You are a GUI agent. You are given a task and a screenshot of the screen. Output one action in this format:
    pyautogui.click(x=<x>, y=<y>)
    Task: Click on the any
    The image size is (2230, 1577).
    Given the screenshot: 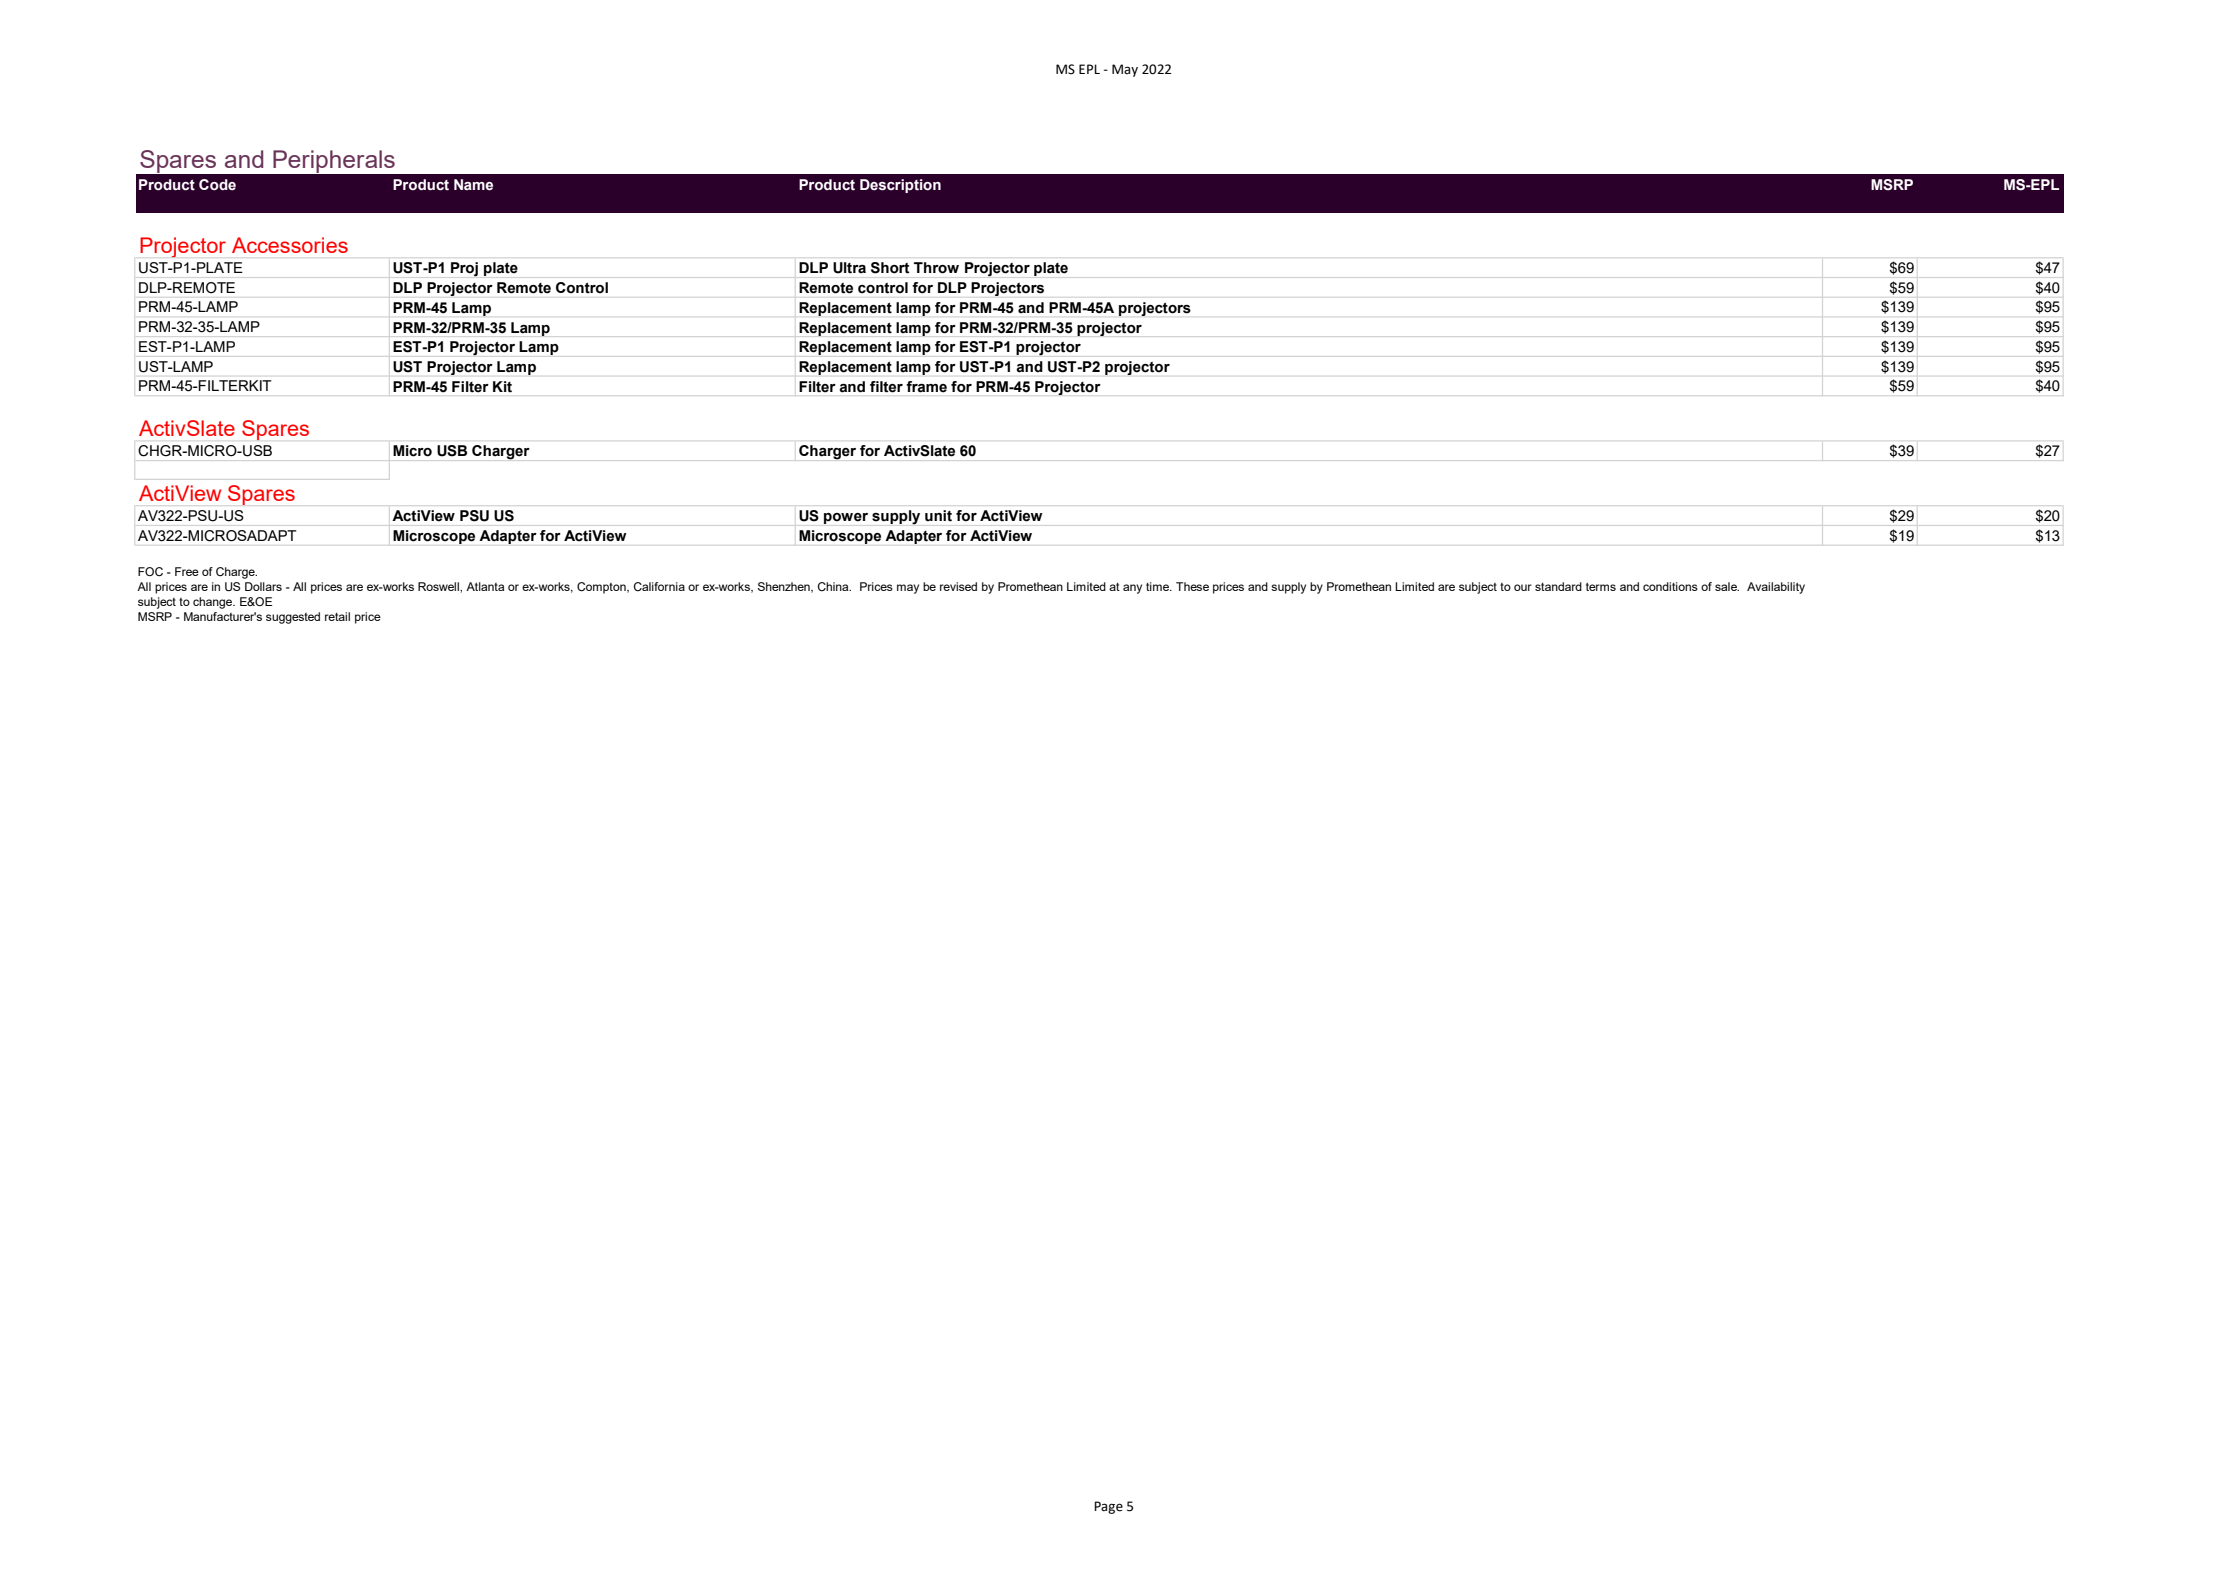 What is the action you would take?
    pyautogui.click(x=1132, y=589)
